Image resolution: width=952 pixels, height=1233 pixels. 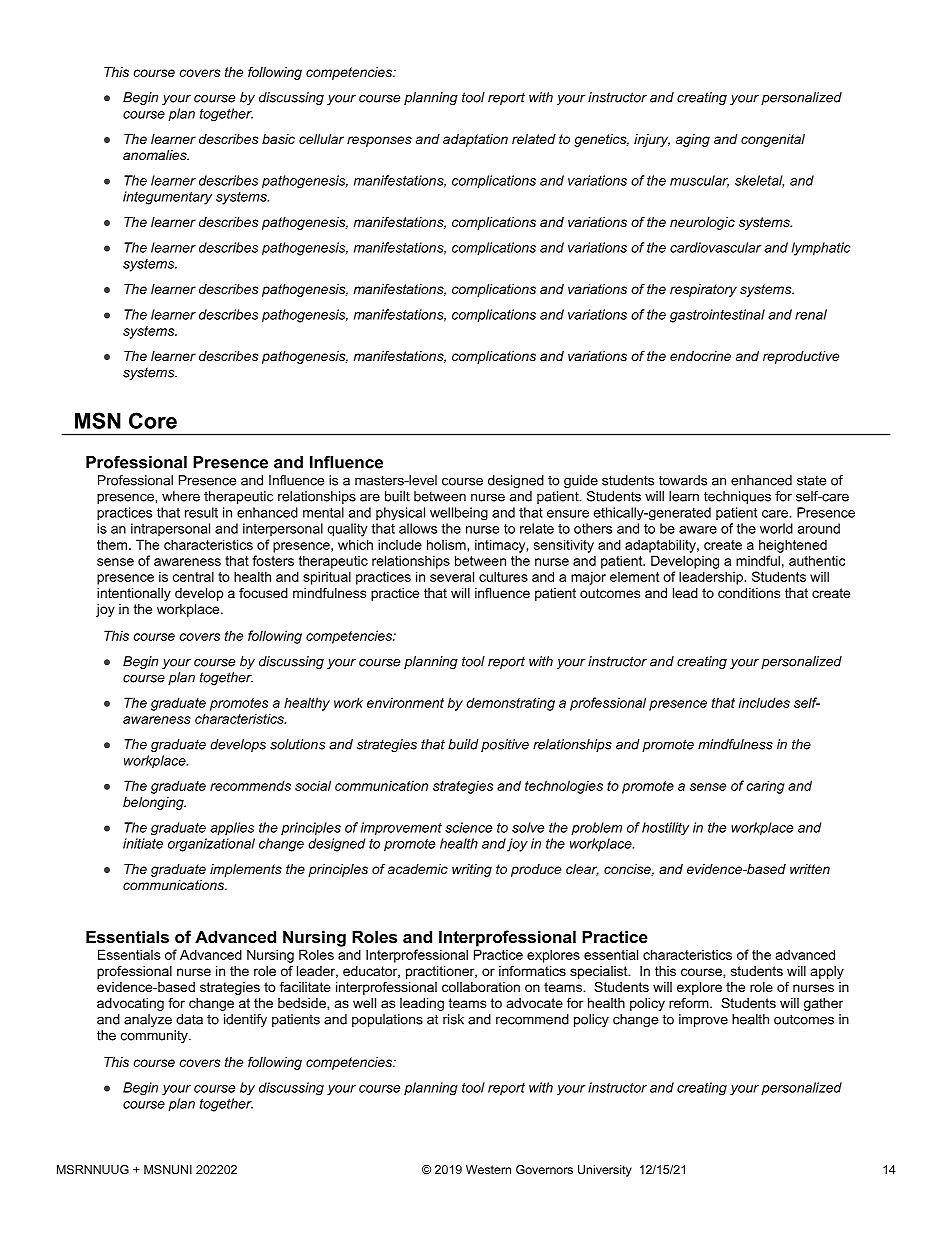 What do you see at coordinates (156, 155) in the screenshot?
I see `anomalies` at bounding box center [156, 155].
